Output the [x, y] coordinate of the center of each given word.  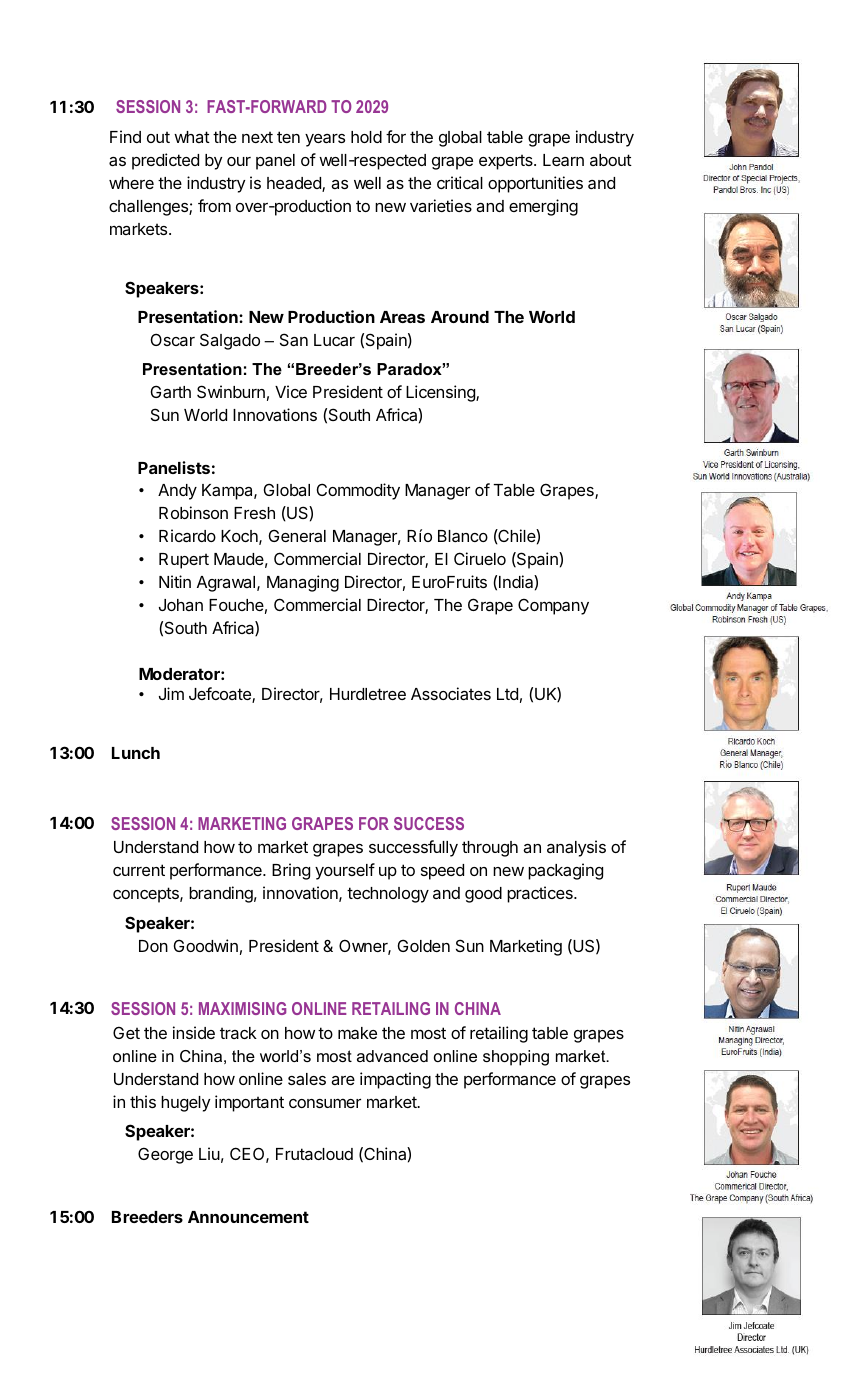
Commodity [358, 491]
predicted [165, 161]
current [139, 870]
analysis [576, 848]
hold [366, 137]
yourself [345, 871]
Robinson [193, 512]
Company [553, 606]
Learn [563, 160]
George [165, 1155]
